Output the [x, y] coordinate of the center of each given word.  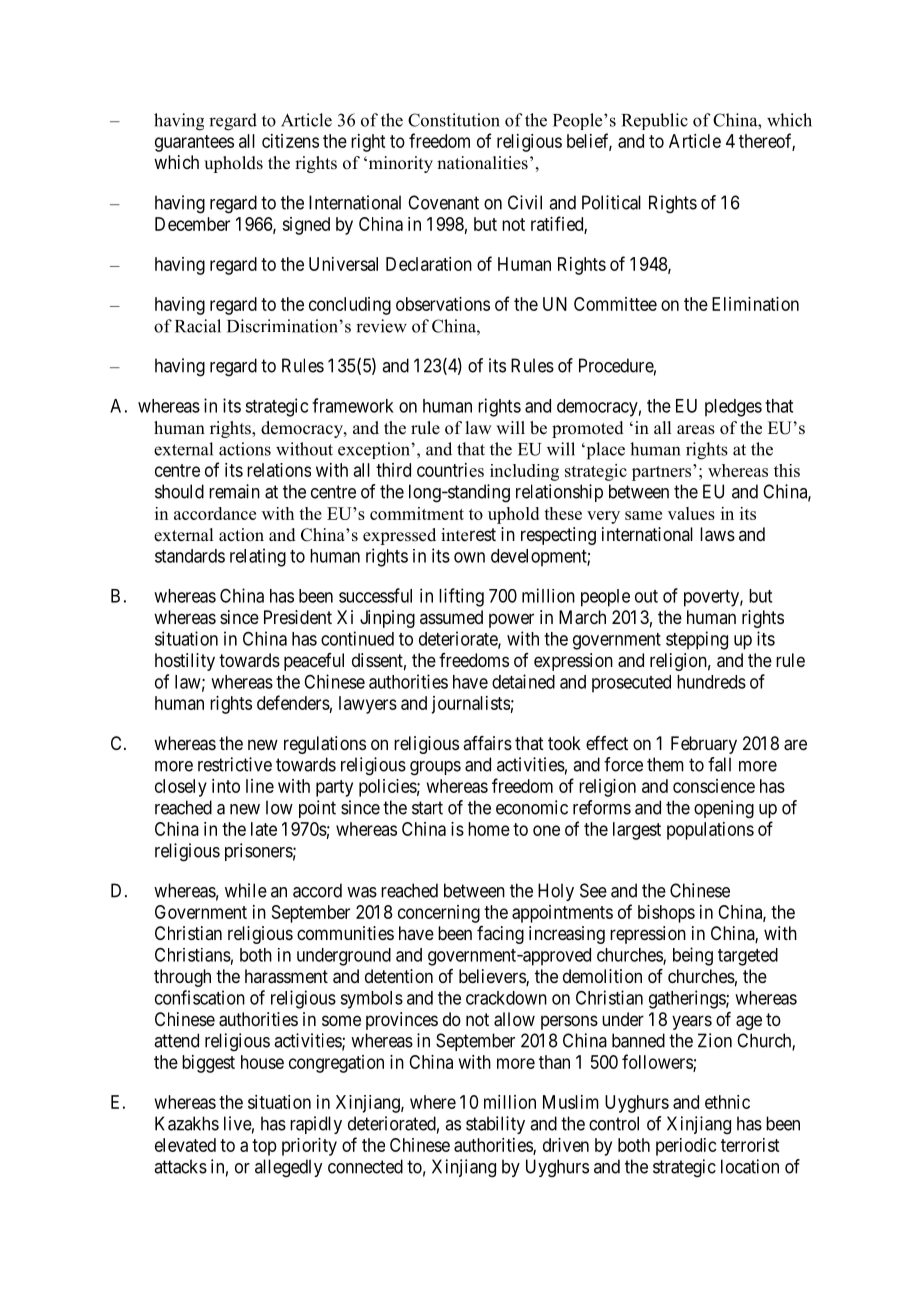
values [691, 513]
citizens [290, 141]
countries [450, 470]
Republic [655, 121]
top [264, 1147]
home [489, 829]
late [264, 829]
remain [234, 491]
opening [724, 809]
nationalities [482, 163]
